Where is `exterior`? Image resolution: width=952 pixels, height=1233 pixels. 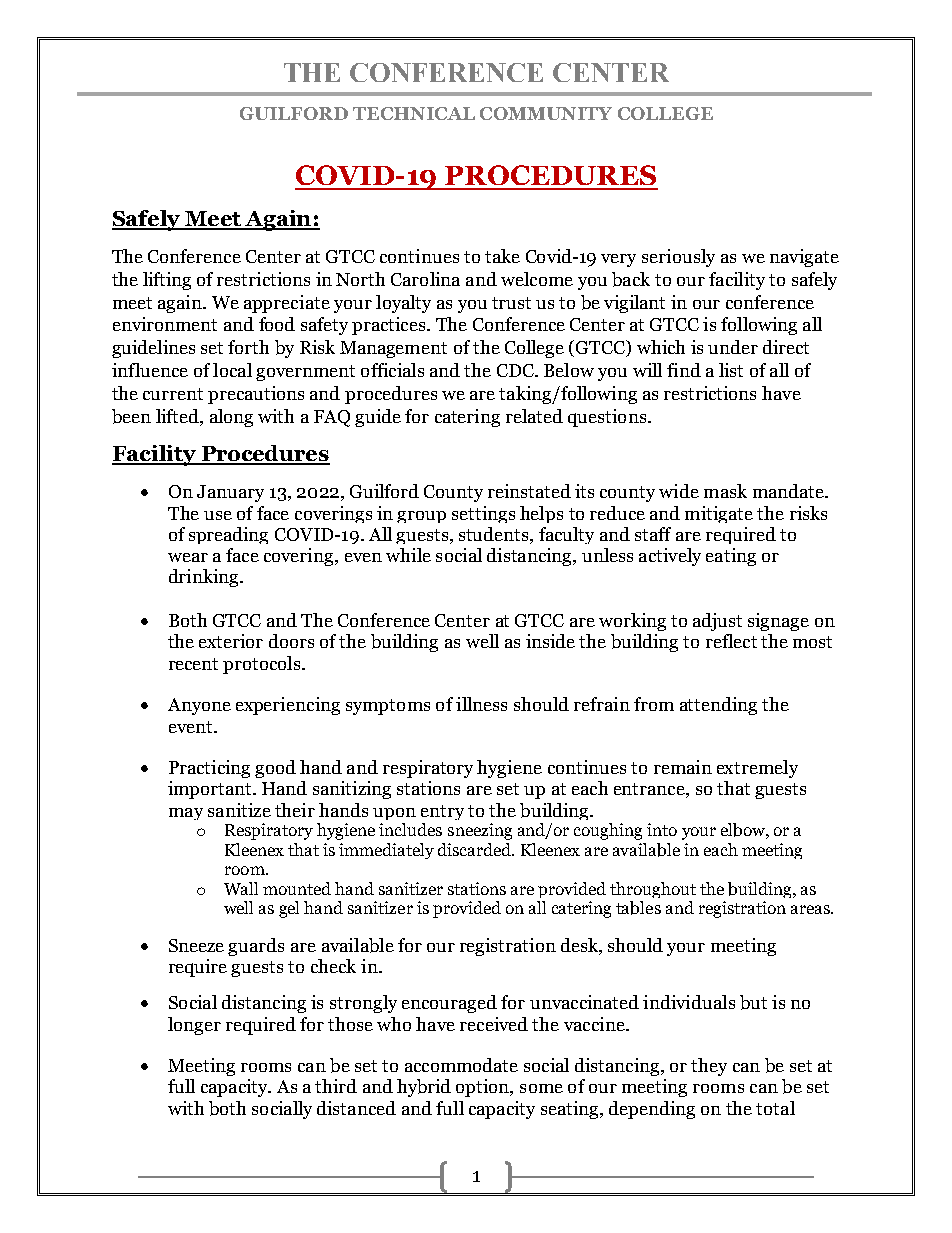
exterior is located at coordinates (231, 641).
